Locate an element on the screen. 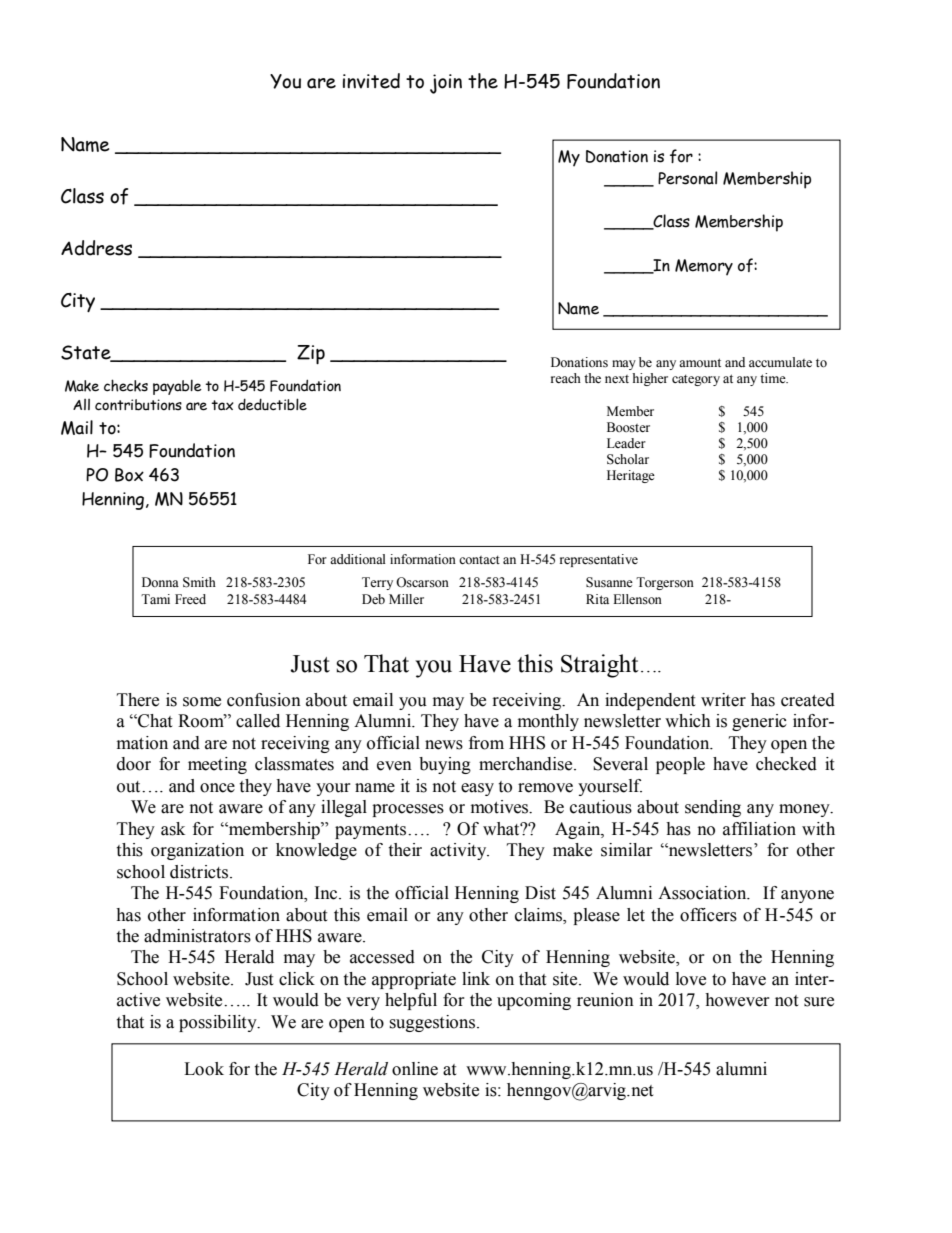 This screenshot has height=1233, width=952. Personal is located at coordinates (688, 178).
